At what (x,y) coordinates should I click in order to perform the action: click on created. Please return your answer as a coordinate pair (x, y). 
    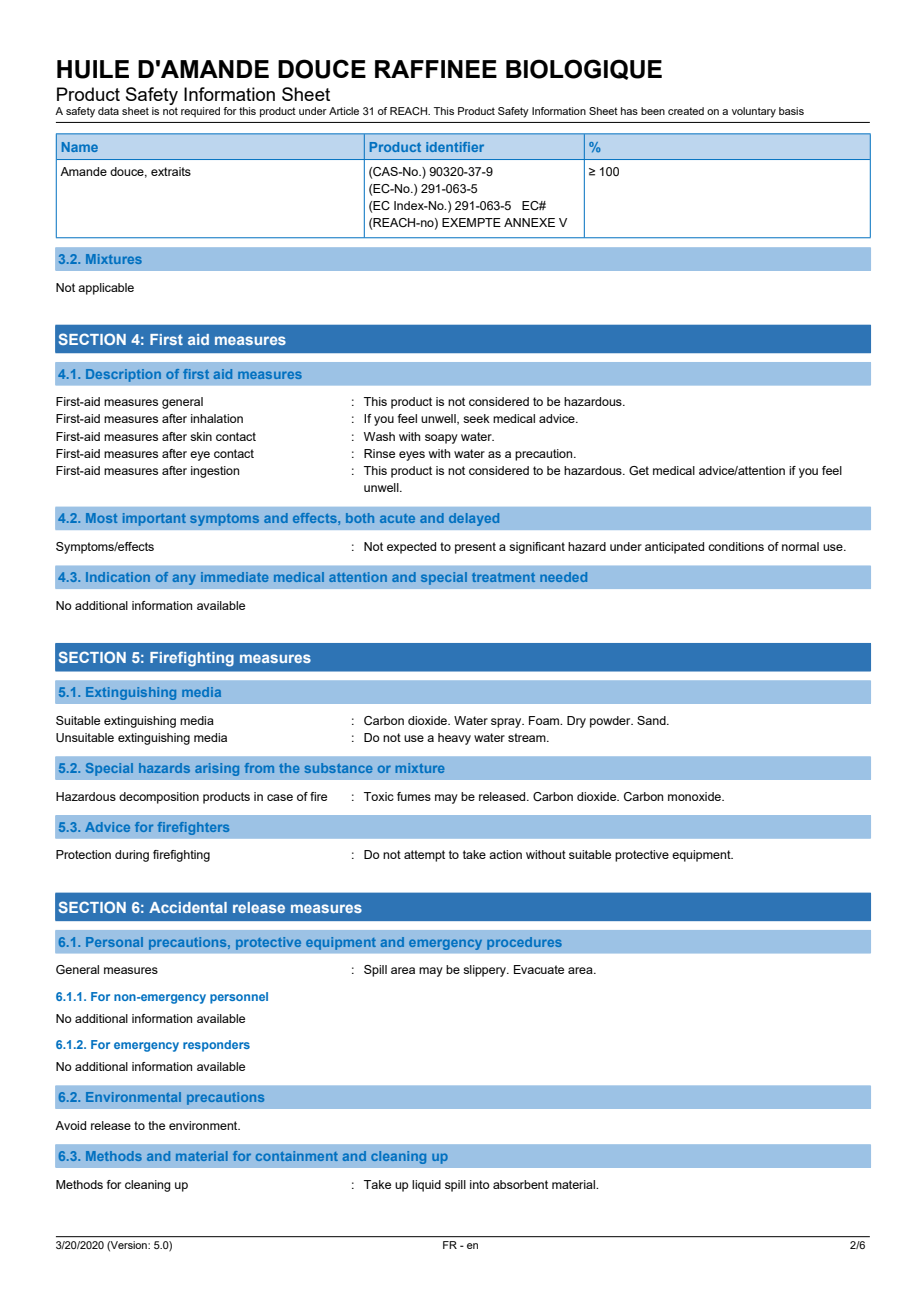
    Looking at the image, I should click on (686, 111).
